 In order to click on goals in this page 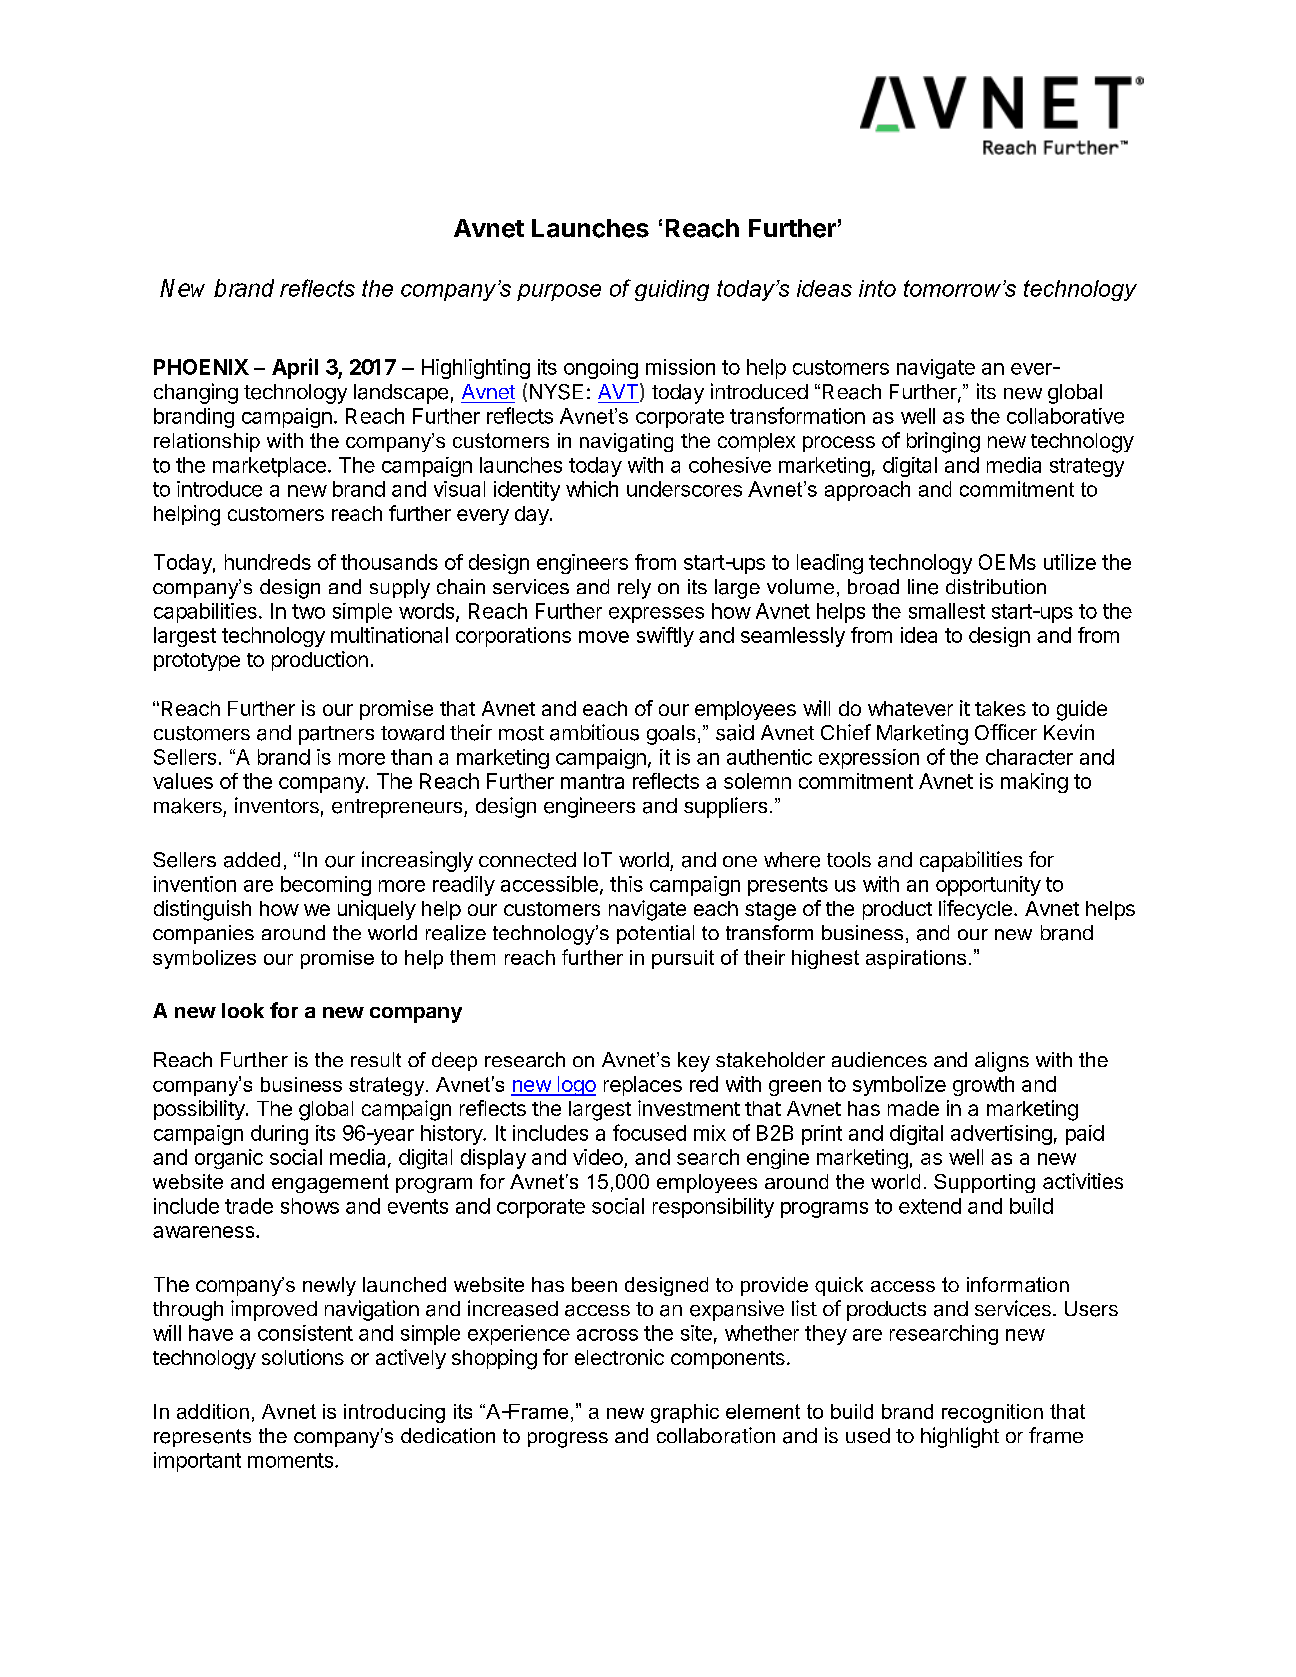, I will do `click(671, 735)`.
